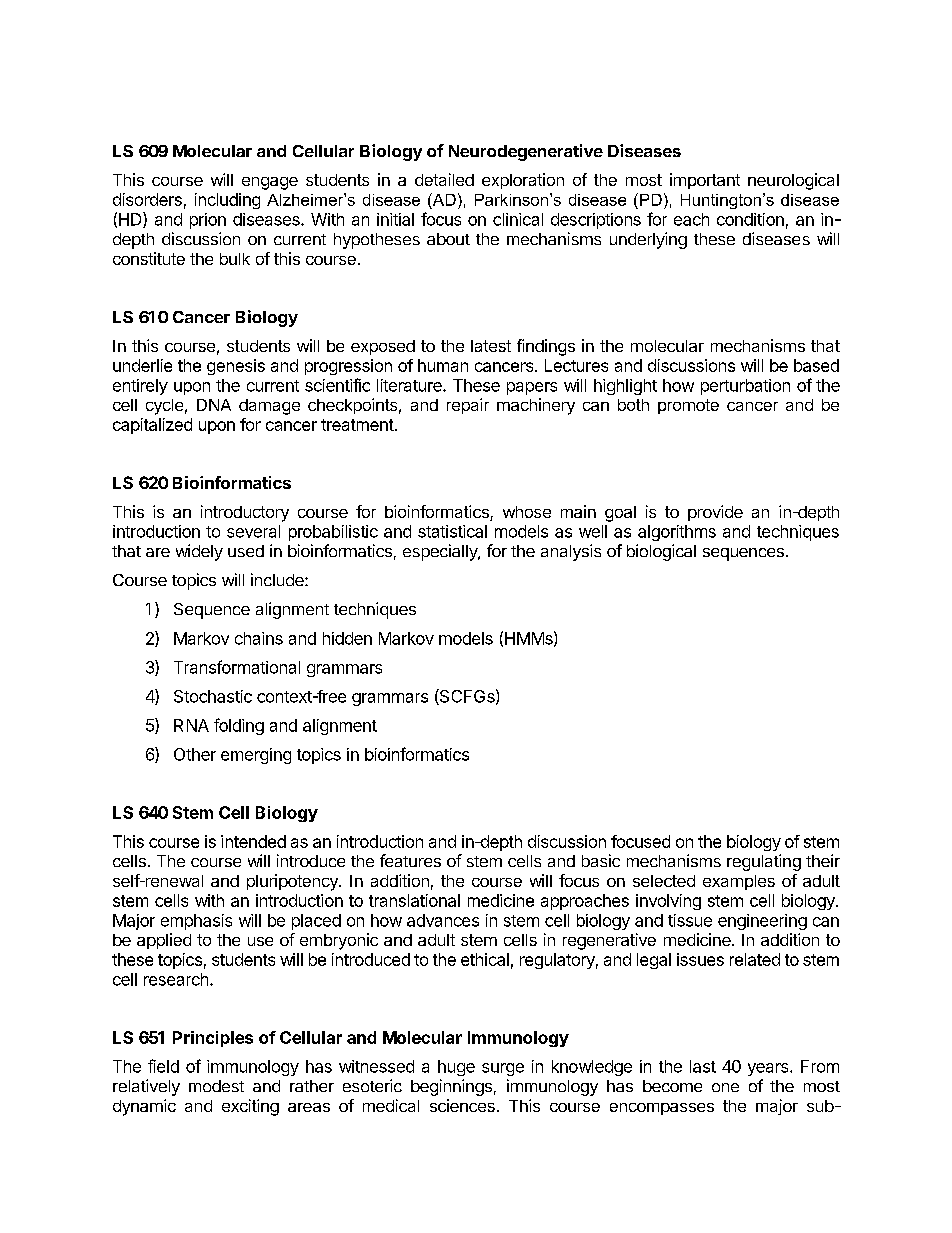 Image resolution: width=952 pixels, height=1233 pixels. Describe the element at coordinates (715, 513) in the page. I see `provide` at that location.
